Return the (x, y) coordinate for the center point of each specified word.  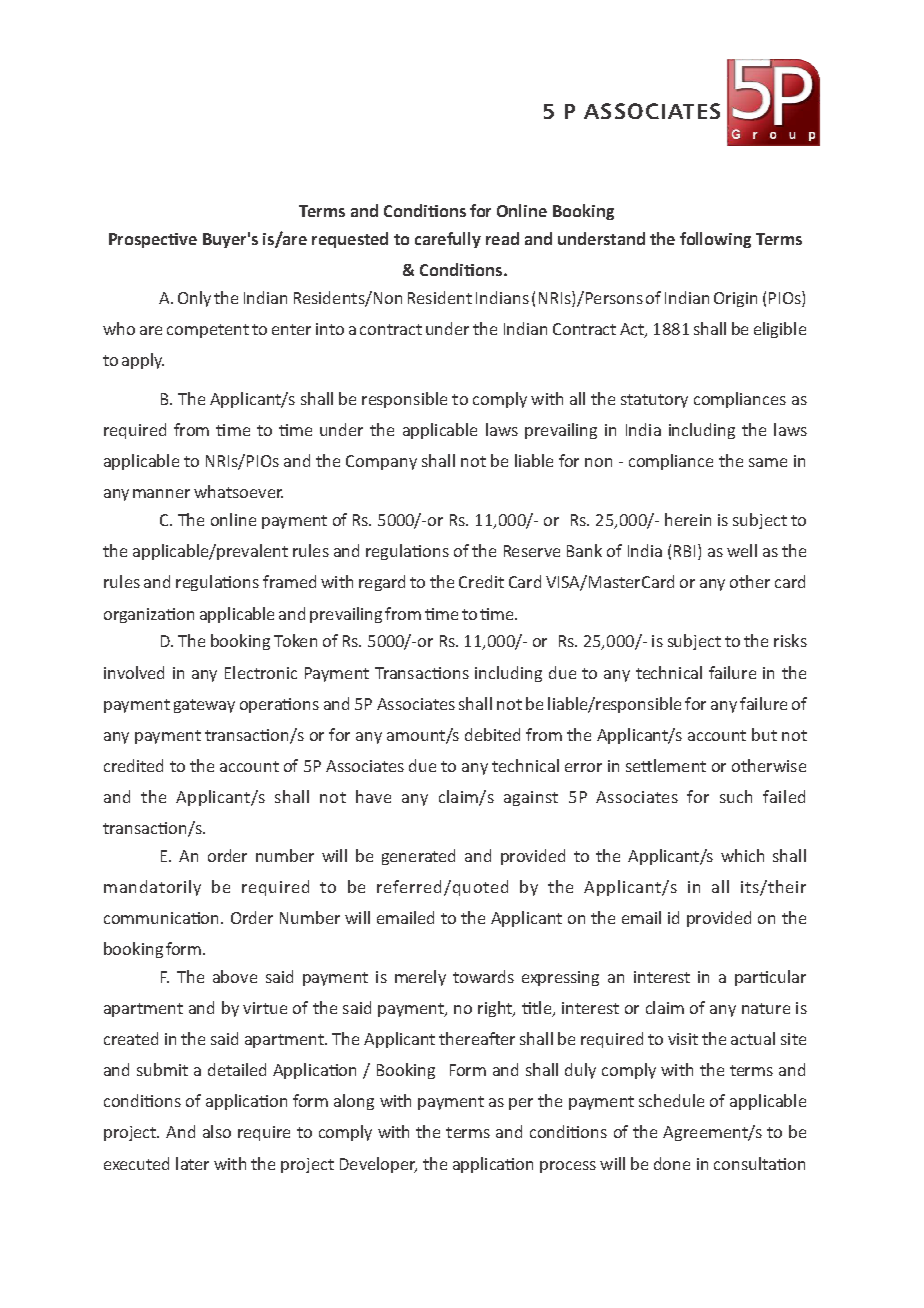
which (742, 855)
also (217, 1131)
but (764, 734)
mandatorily (152, 888)
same (768, 462)
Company (381, 462)
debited (492, 734)
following (715, 240)
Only (194, 299)
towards (483, 976)
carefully (448, 240)
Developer (378, 1165)
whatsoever (238, 491)
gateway (204, 706)
